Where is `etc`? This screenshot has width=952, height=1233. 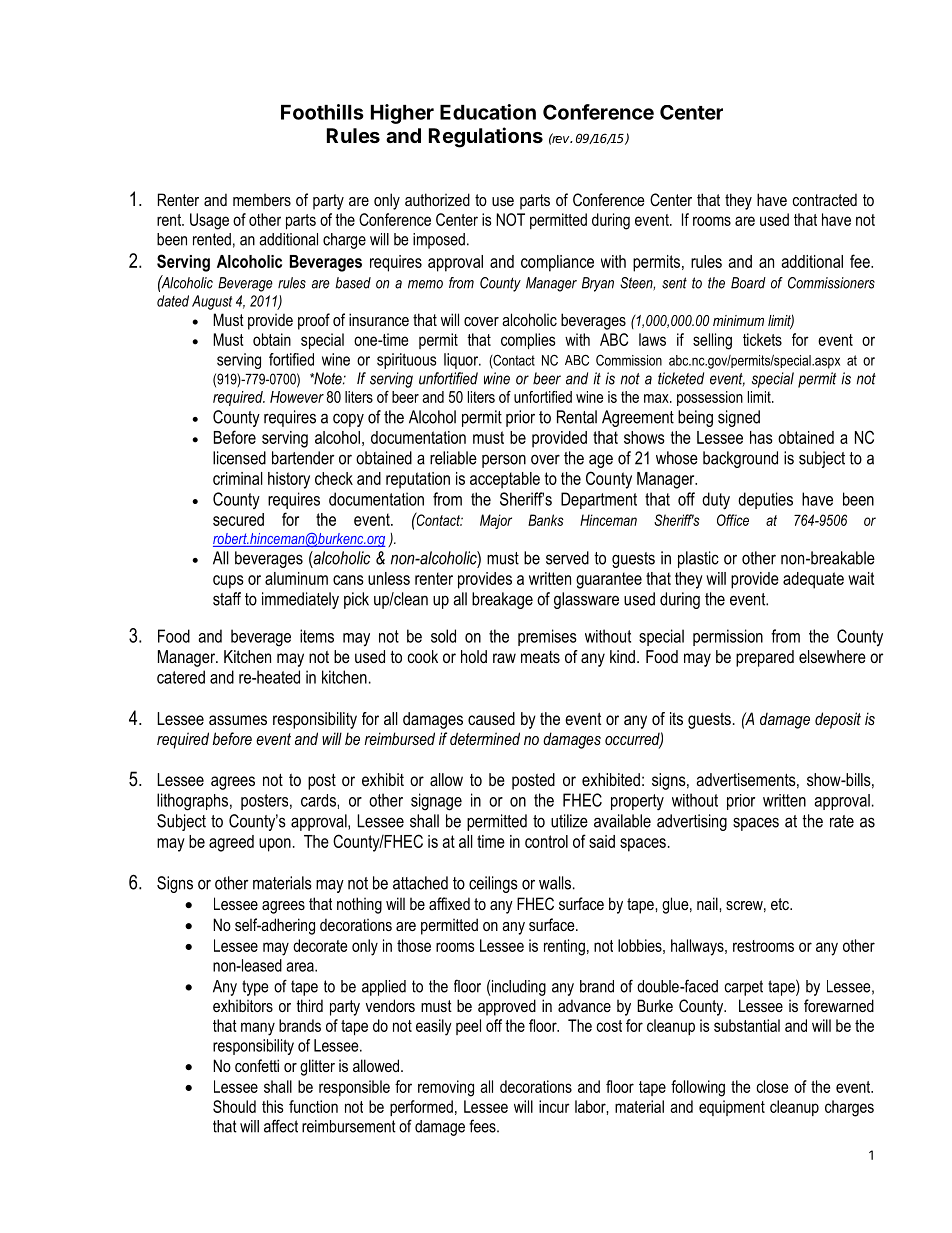 etc is located at coordinates (781, 904).
